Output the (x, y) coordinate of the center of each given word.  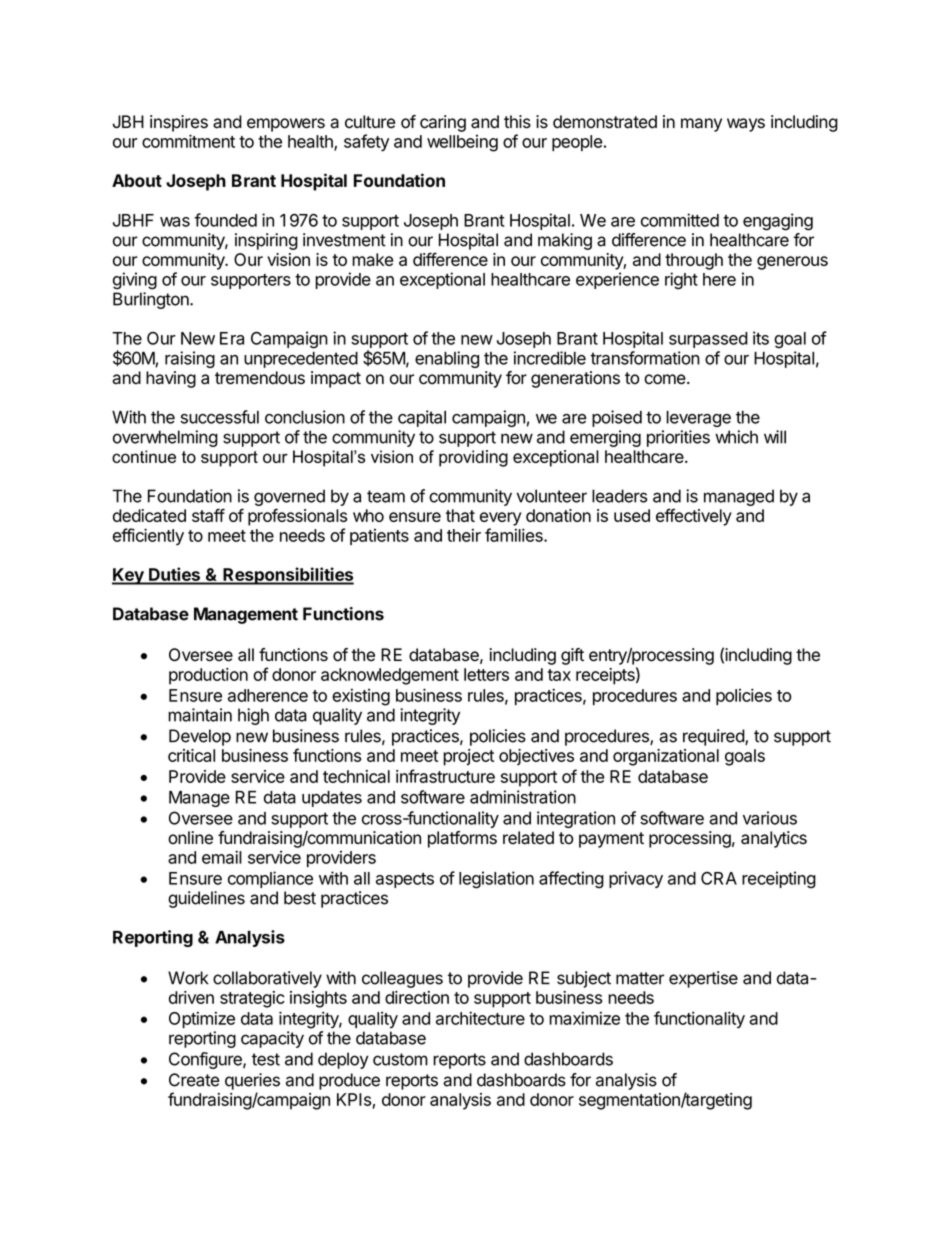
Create (194, 1080)
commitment (188, 141)
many (701, 125)
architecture (480, 1018)
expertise (703, 979)
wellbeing (462, 143)
